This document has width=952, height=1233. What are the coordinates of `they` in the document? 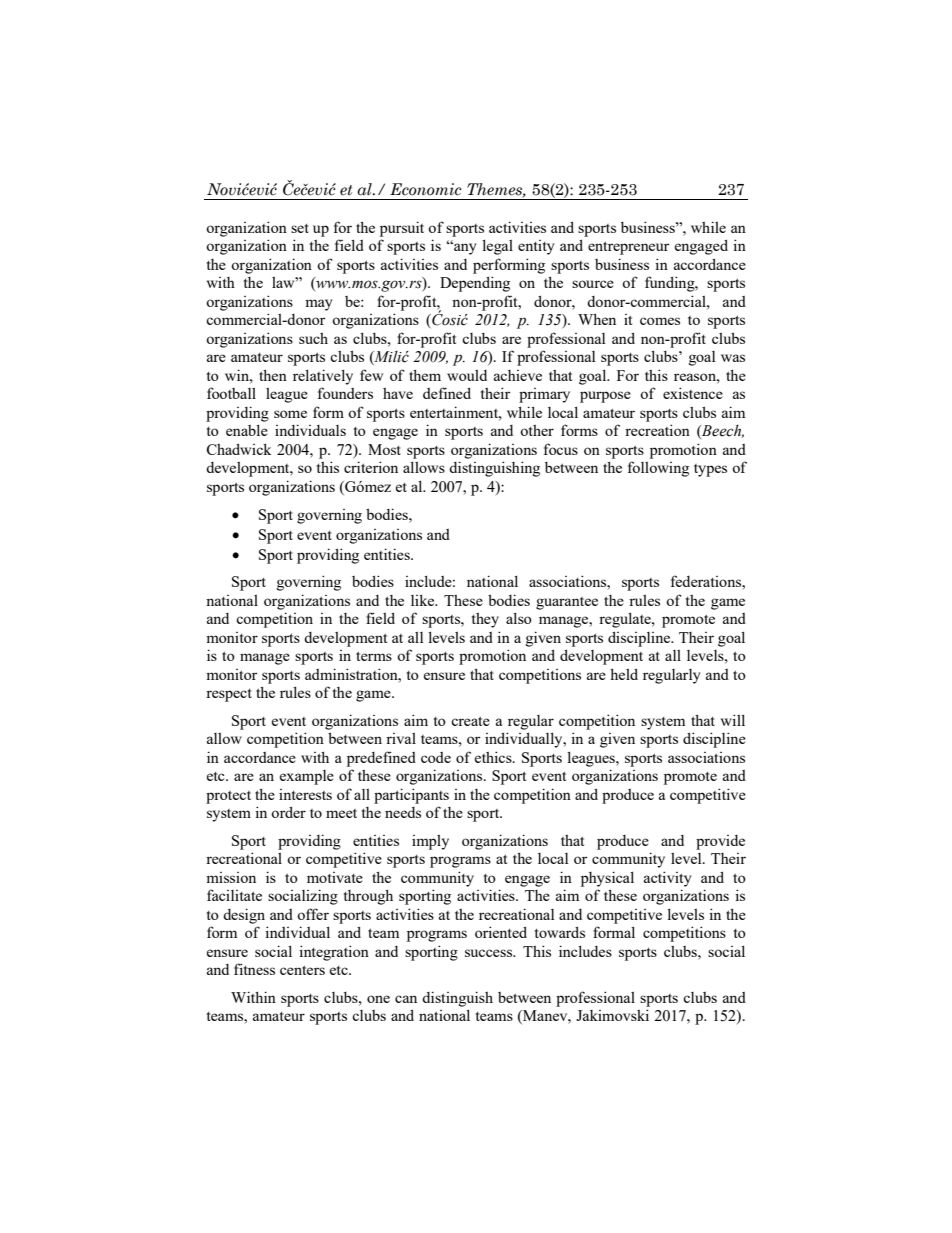 It's located at (485, 620).
